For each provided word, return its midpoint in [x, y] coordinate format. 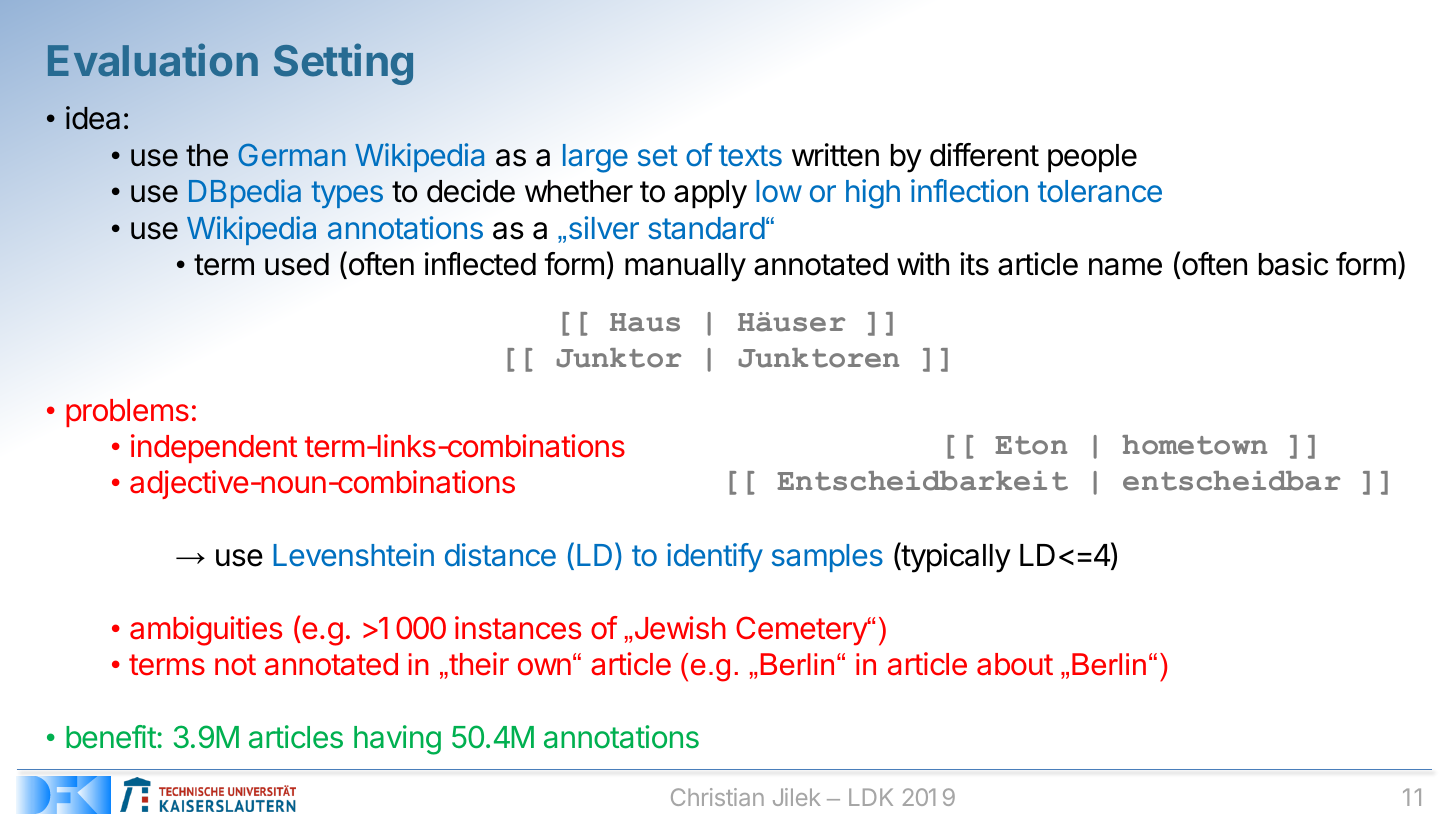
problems [127, 413]
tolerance [1100, 191]
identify [715, 557]
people [1092, 158]
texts [750, 156]
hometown [1195, 445]
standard [706, 228]
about [1015, 664]
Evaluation [153, 60]
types [347, 194]
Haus [645, 322]
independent [214, 448]
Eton [1031, 445]
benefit [111, 737]
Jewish [680, 628]
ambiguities [206, 631]
